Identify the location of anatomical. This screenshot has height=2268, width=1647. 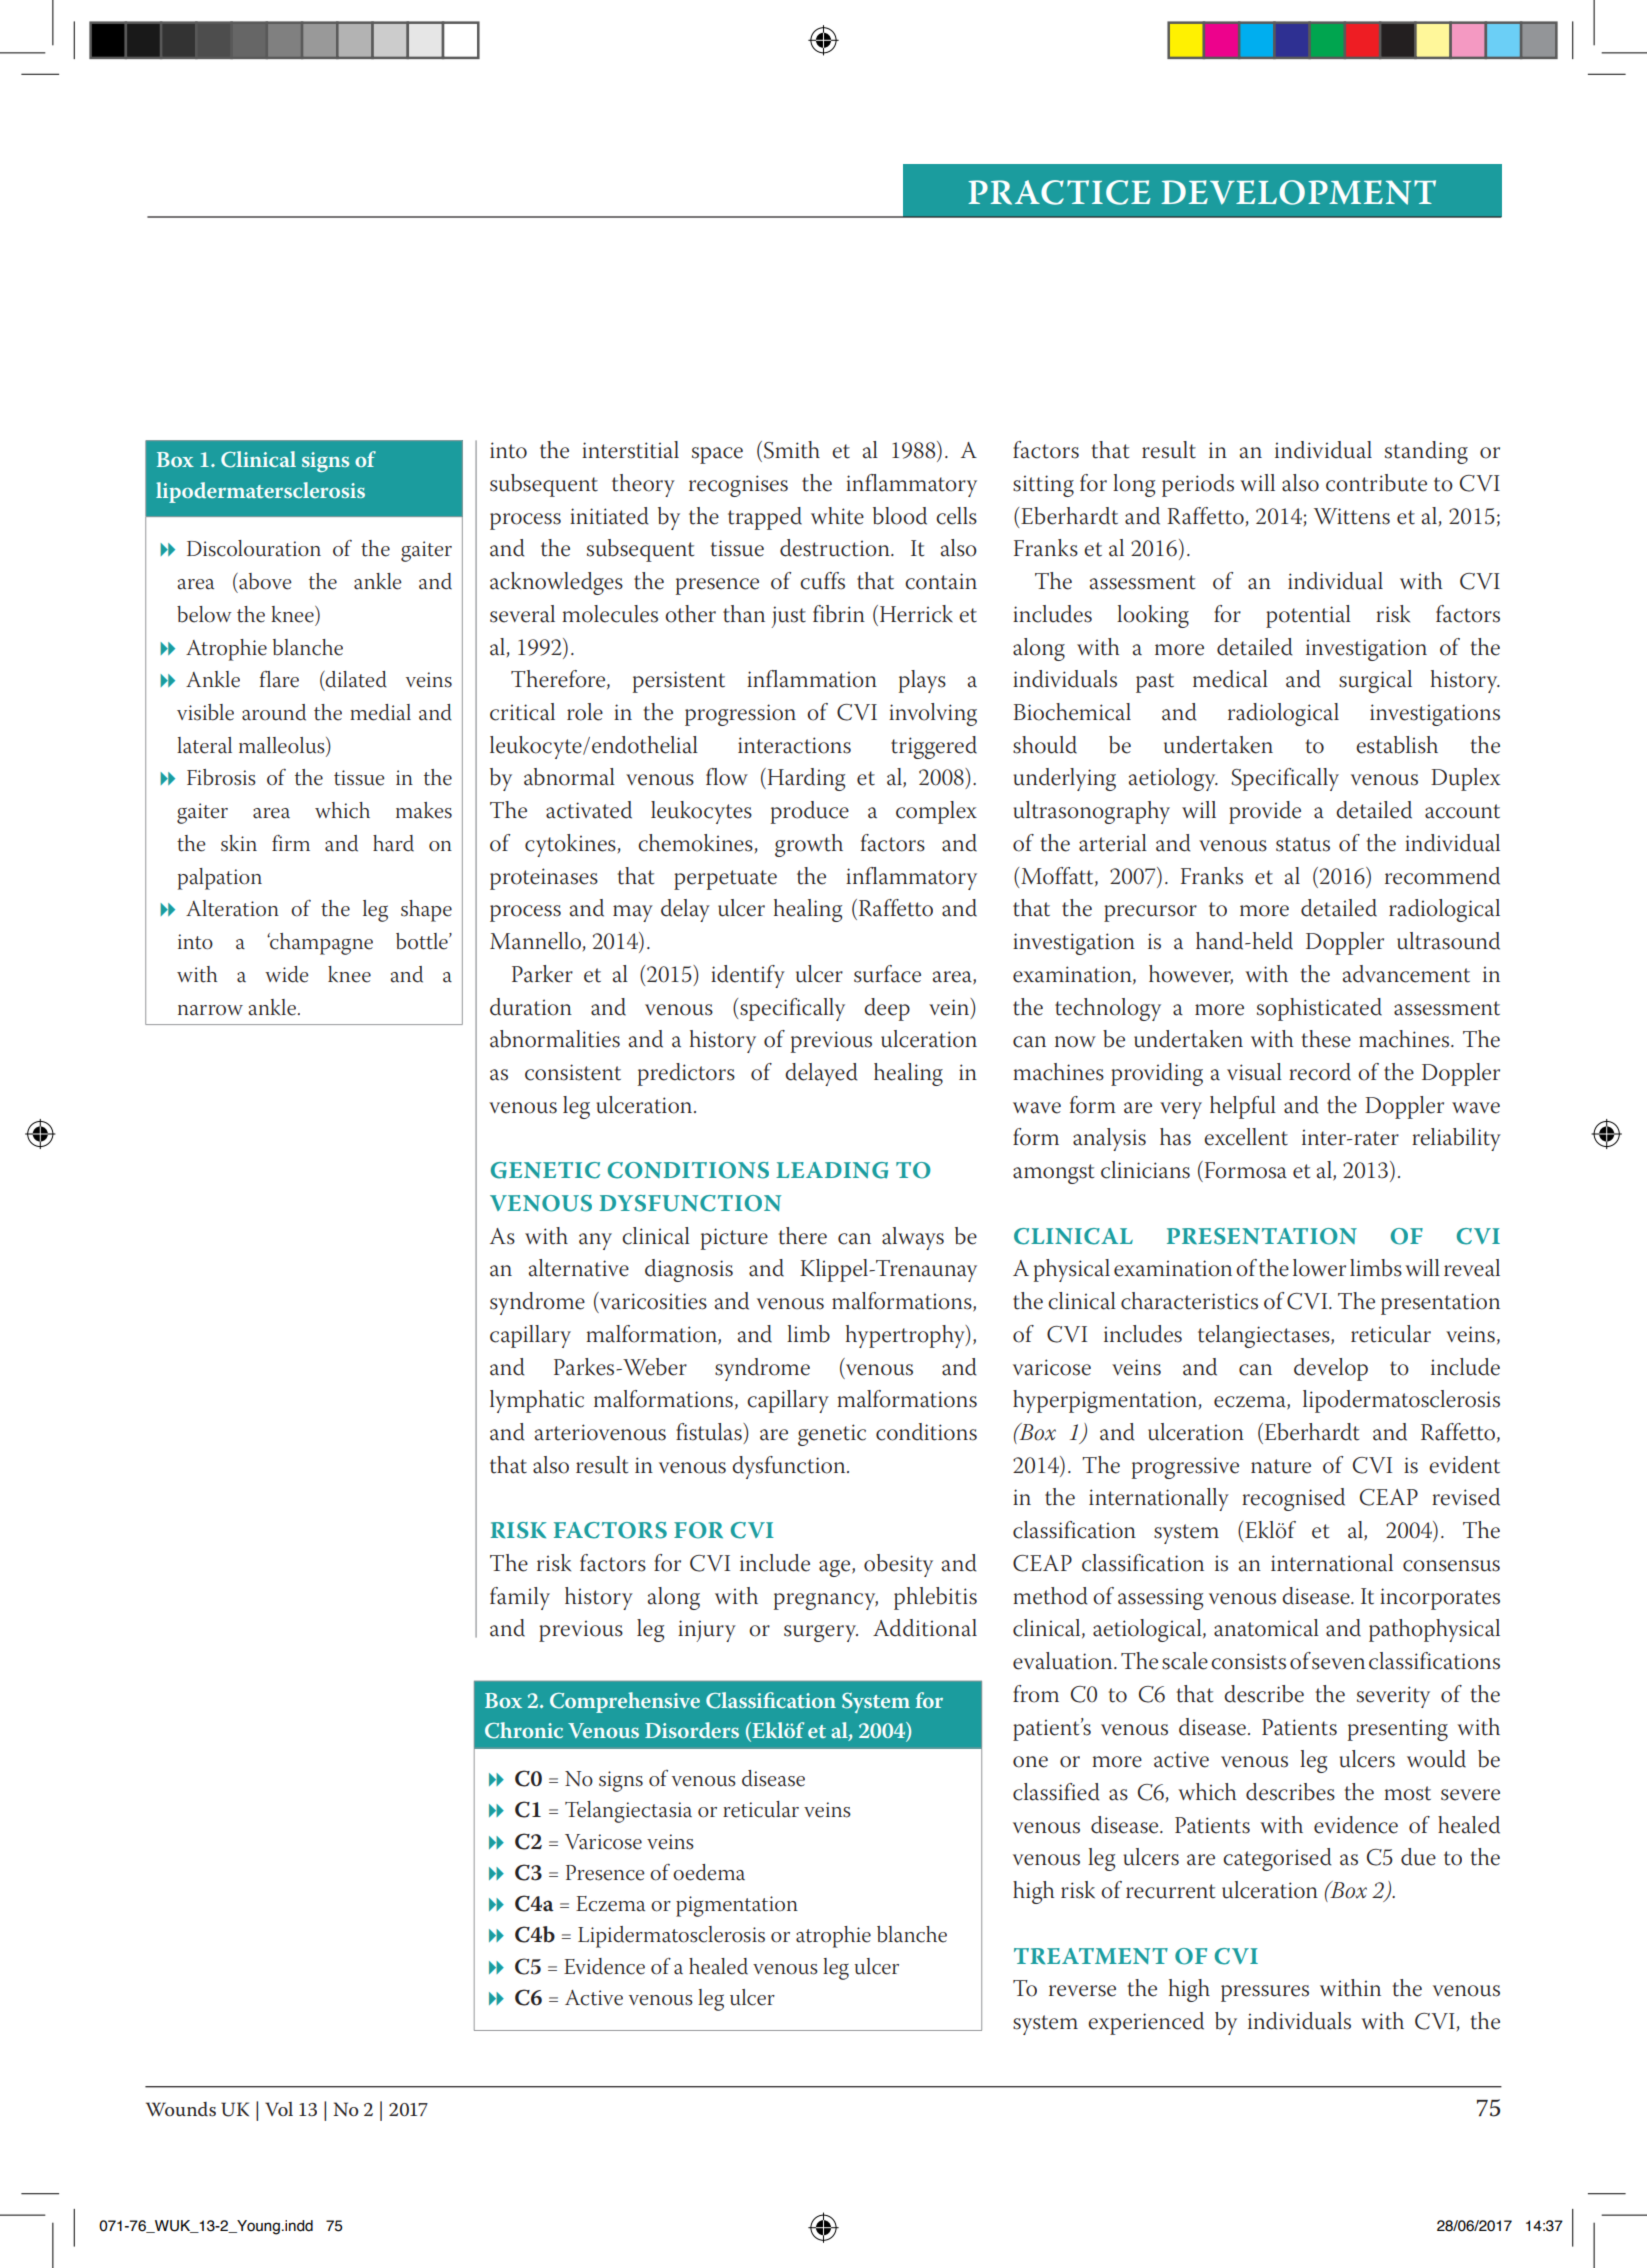
(1266, 1628).
